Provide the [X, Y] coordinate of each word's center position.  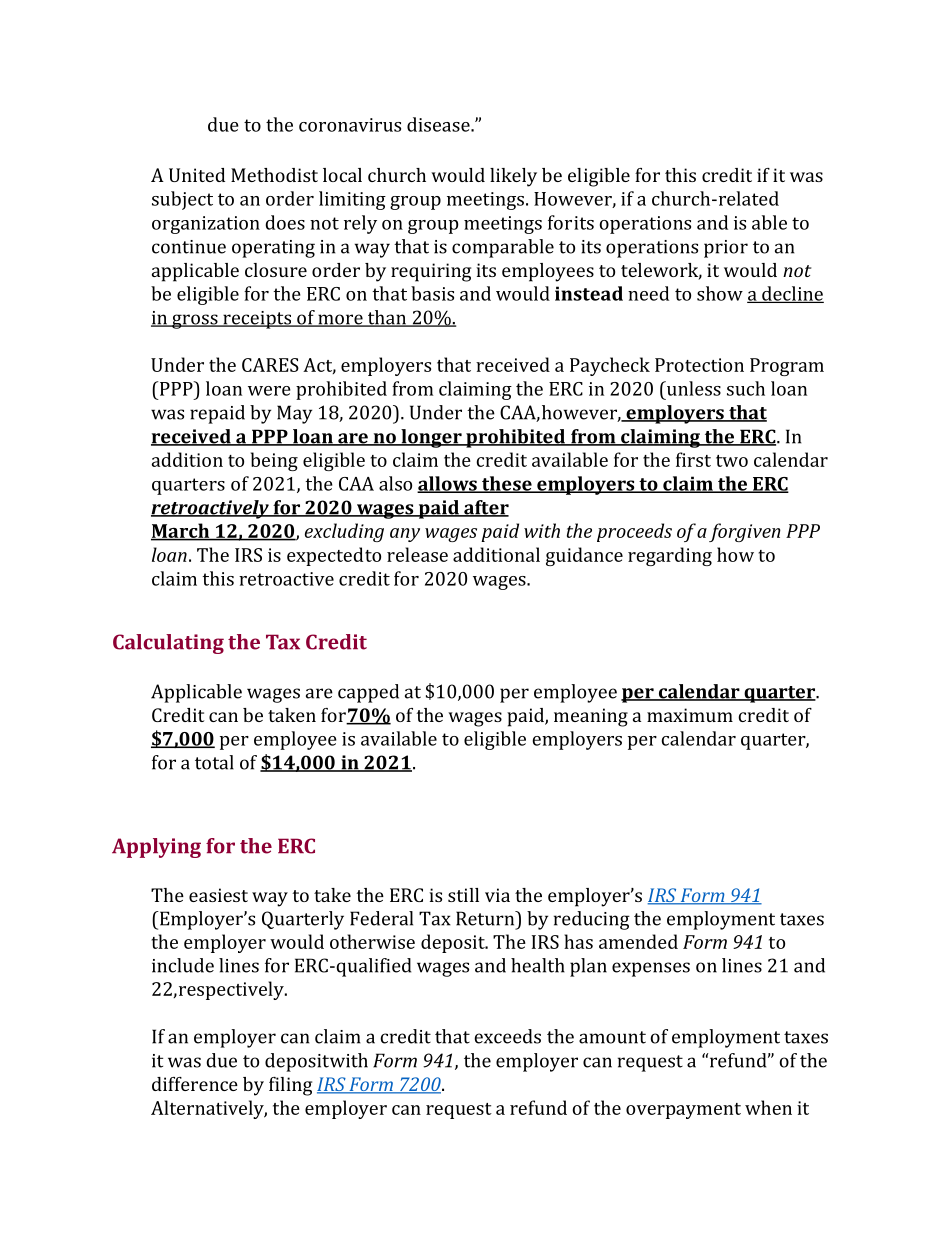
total [214, 762]
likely [513, 177]
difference [195, 1084]
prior [726, 249]
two [732, 461]
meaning [591, 717]
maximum [690, 715]
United [197, 175]
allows [448, 484]
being [274, 461]
